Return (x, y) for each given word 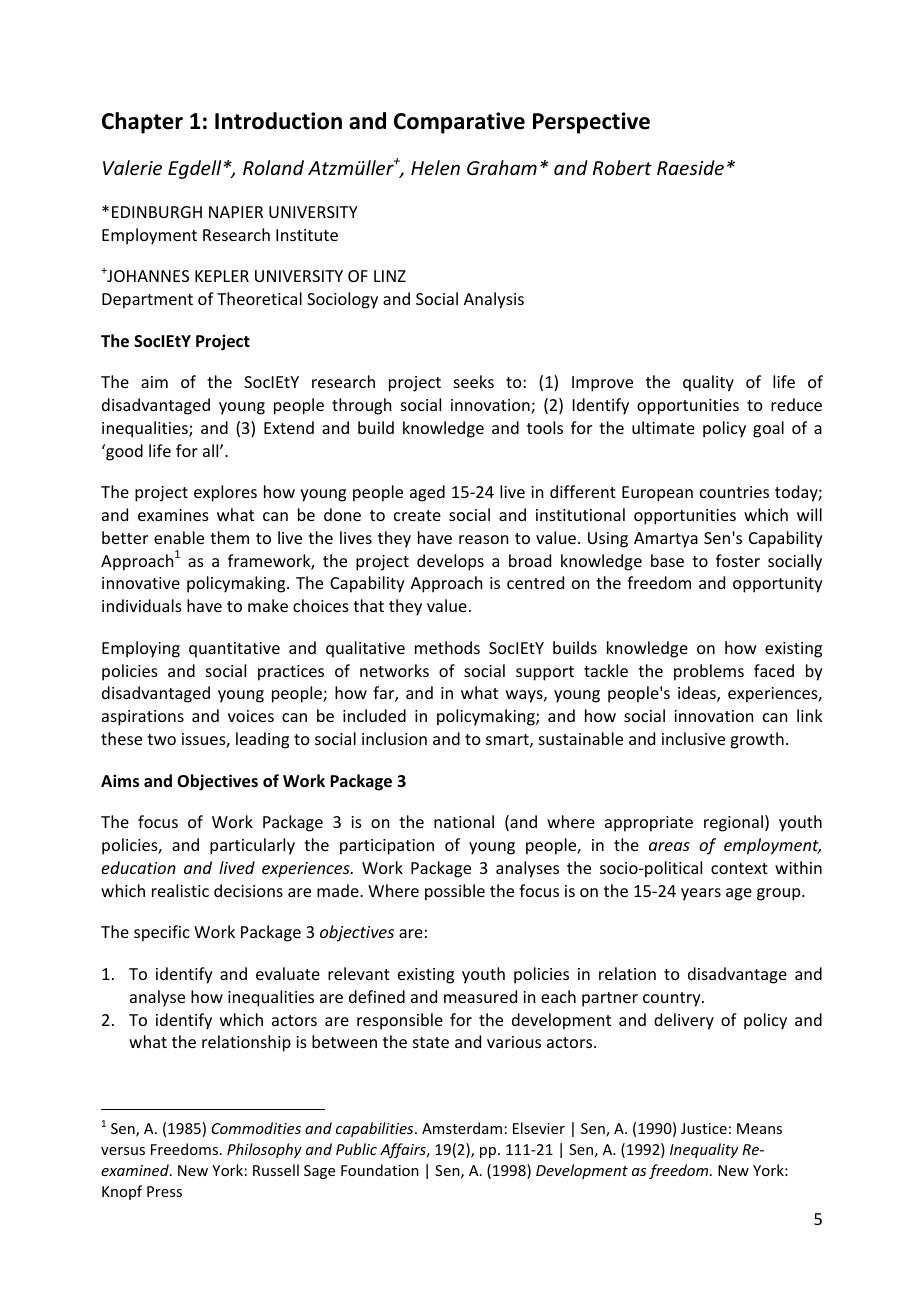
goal (768, 429)
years (701, 894)
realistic (180, 890)
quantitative (234, 650)
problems (709, 672)
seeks (474, 381)
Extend (289, 427)
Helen (435, 167)
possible (455, 892)
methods (447, 647)
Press (164, 1191)
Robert (622, 167)
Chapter (142, 123)
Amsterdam (462, 1128)
